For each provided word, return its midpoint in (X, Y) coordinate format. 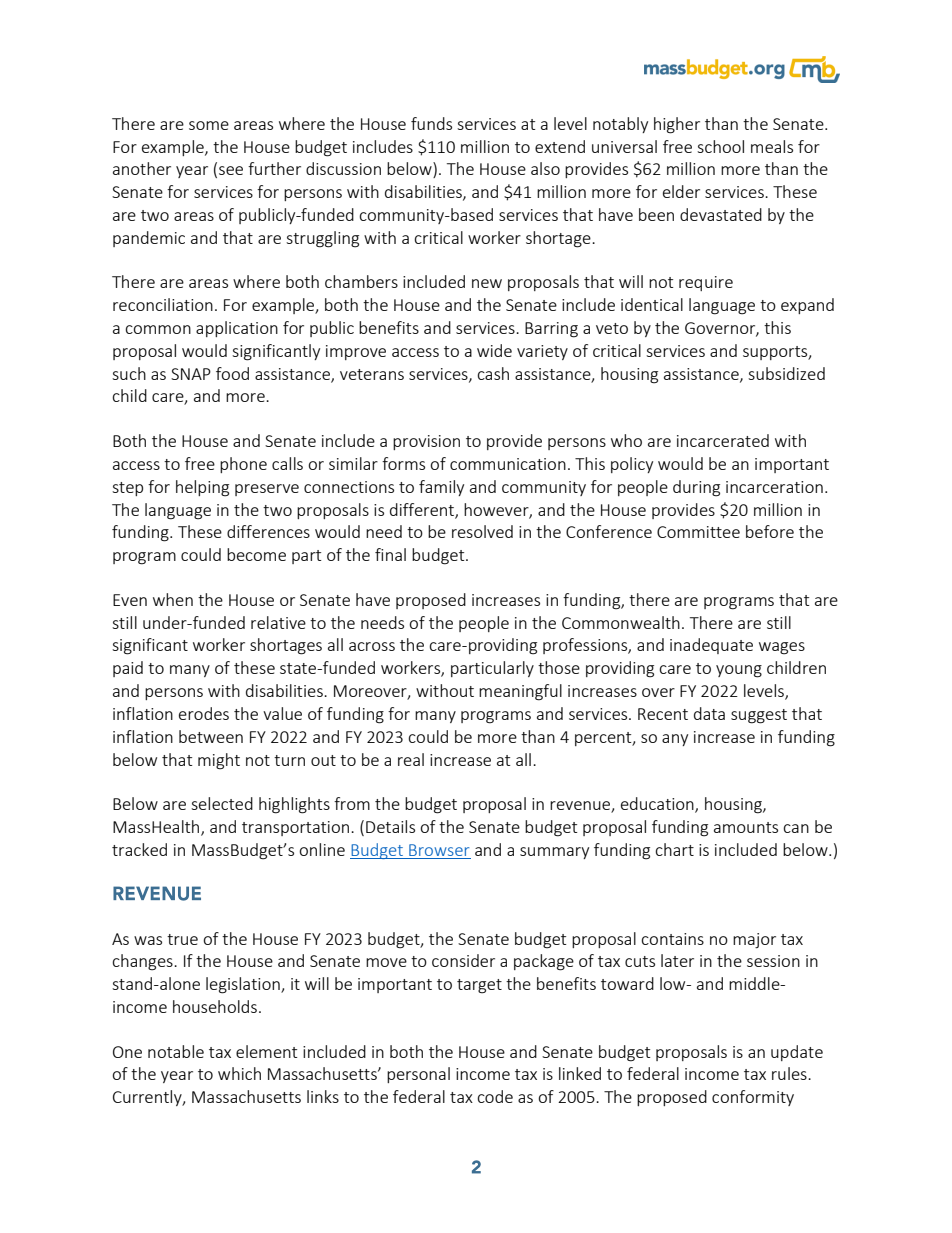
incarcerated (723, 440)
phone (243, 465)
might (219, 761)
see (231, 170)
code (495, 1096)
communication (508, 464)
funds (431, 123)
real (411, 759)
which (239, 1073)
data (709, 713)
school (720, 146)
